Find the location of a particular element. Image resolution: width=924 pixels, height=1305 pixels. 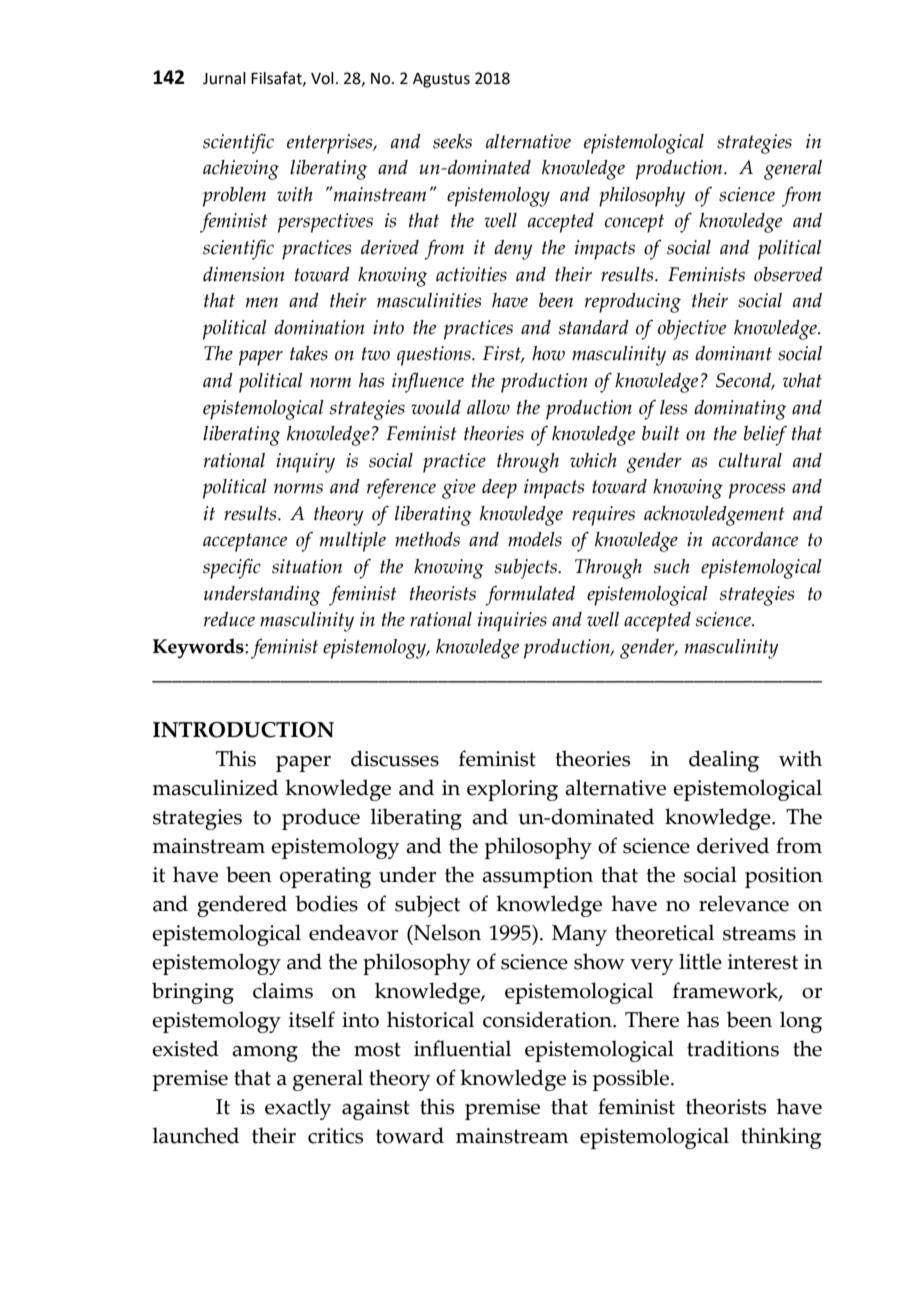

concept is located at coordinates (634, 223).
